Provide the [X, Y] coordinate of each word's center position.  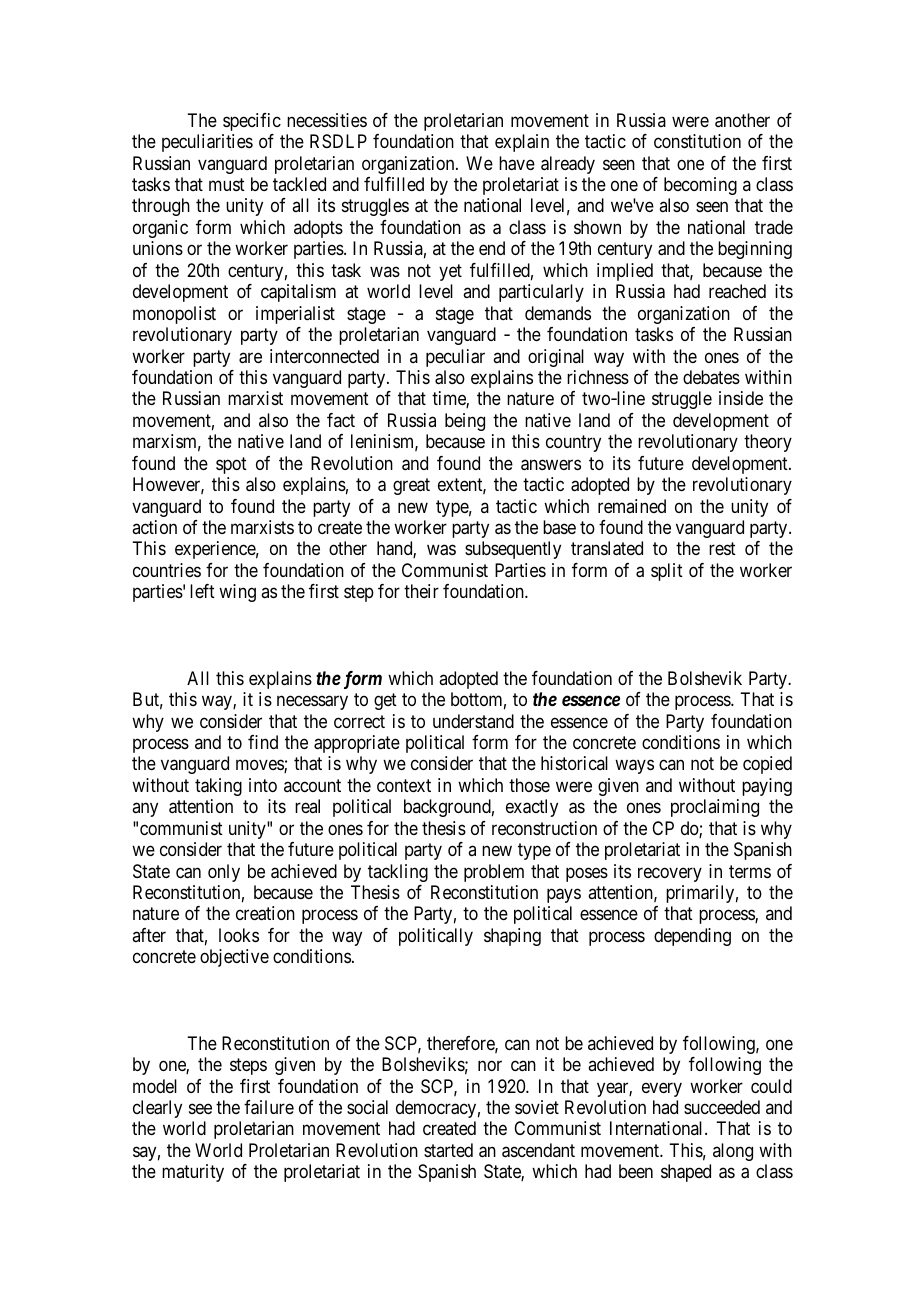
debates [711, 377]
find [263, 742]
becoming [700, 186]
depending [692, 937]
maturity [193, 1173]
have [517, 163]
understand [473, 721]
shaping [512, 937]
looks [239, 935]
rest [722, 549]
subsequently [513, 550]
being [465, 422]
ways [634, 767]
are [250, 358]
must [227, 184]
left [202, 591]
